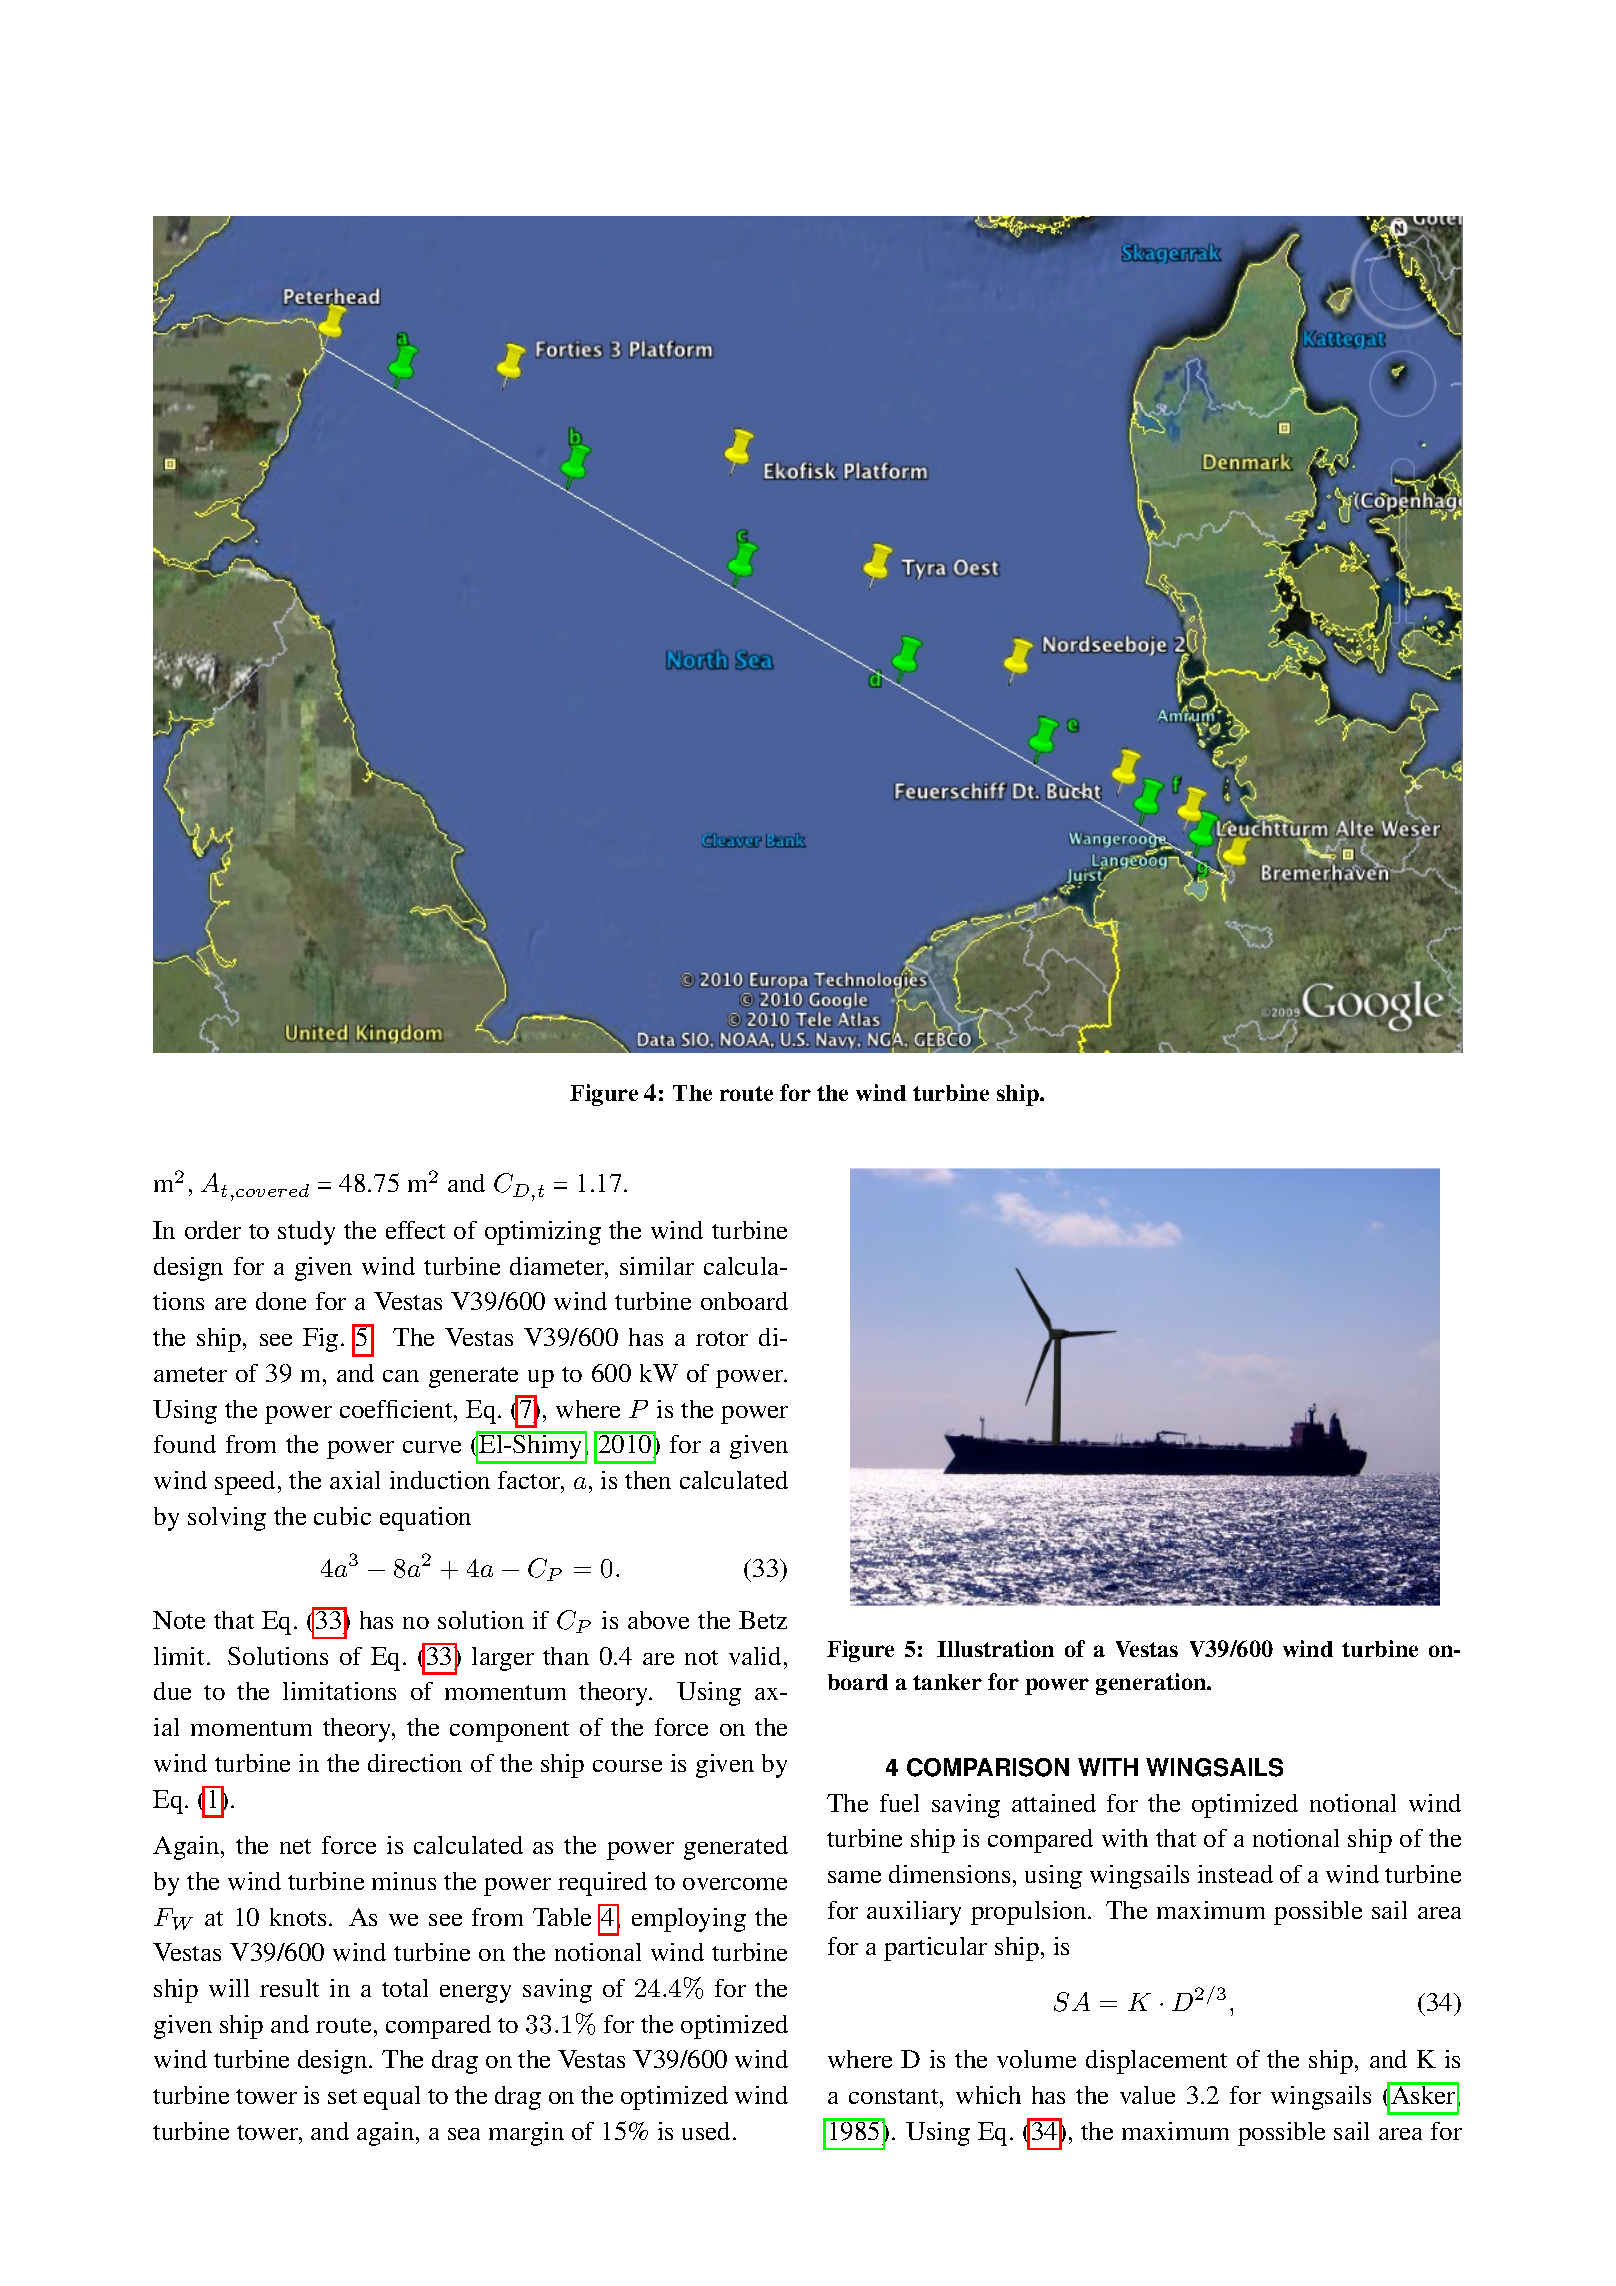  What do you see at coordinates (172, 1691) in the page?
I see `due` at bounding box center [172, 1691].
